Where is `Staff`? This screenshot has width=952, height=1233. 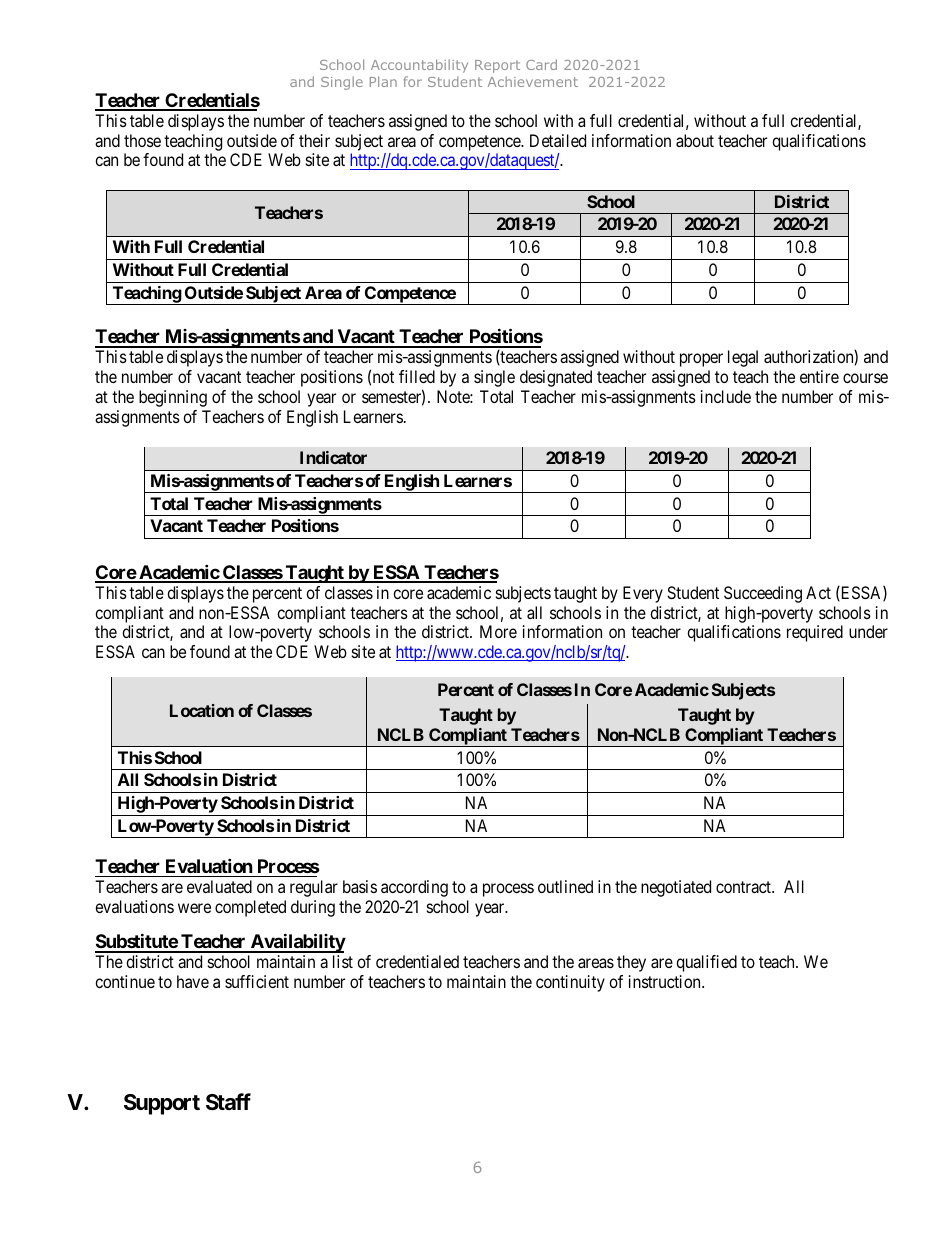
Staff is located at coordinates (228, 1102).
